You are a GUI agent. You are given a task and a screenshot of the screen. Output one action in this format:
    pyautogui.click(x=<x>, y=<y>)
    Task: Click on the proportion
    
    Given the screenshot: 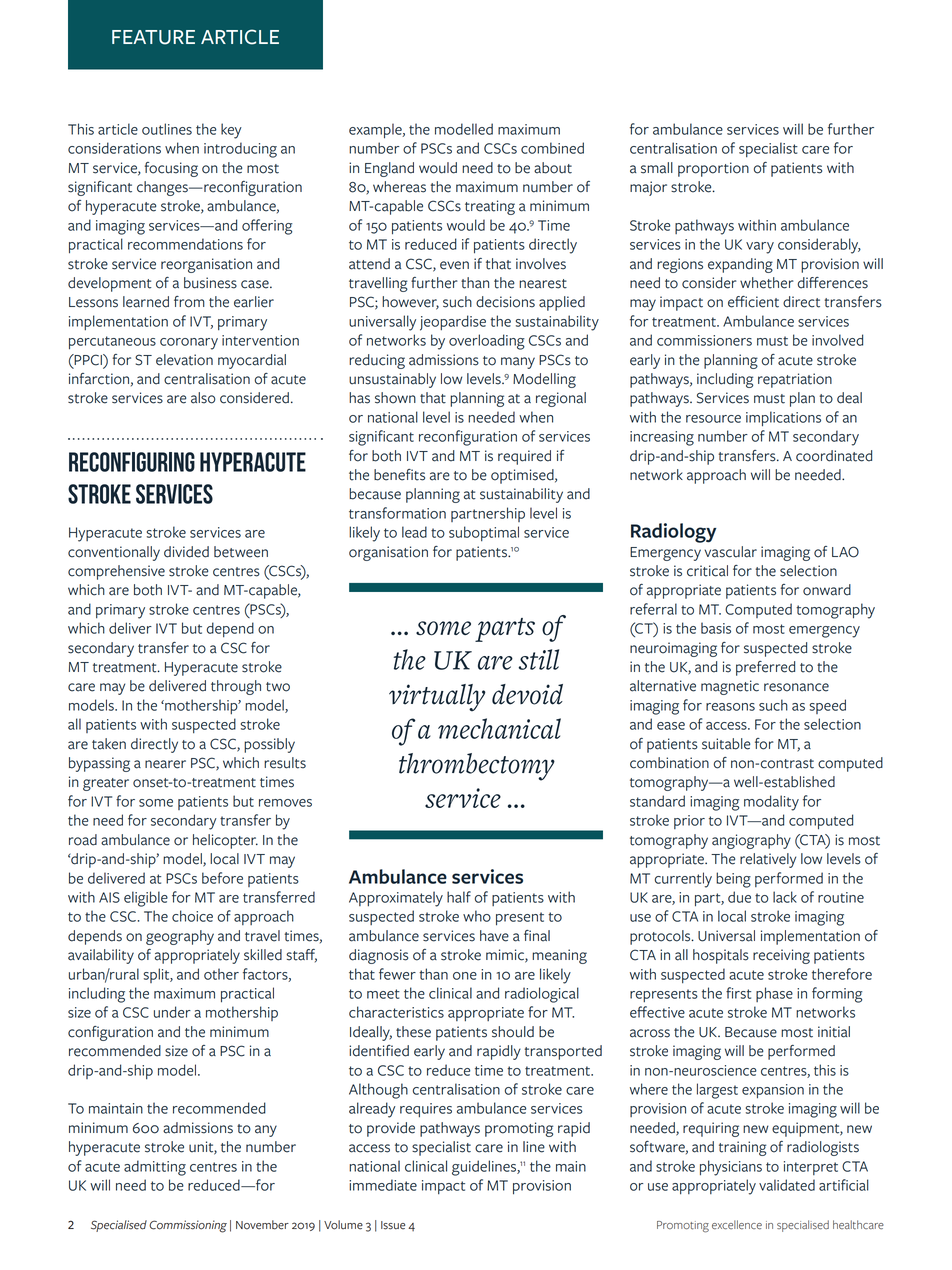 What is the action you would take?
    pyautogui.click(x=713, y=169)
